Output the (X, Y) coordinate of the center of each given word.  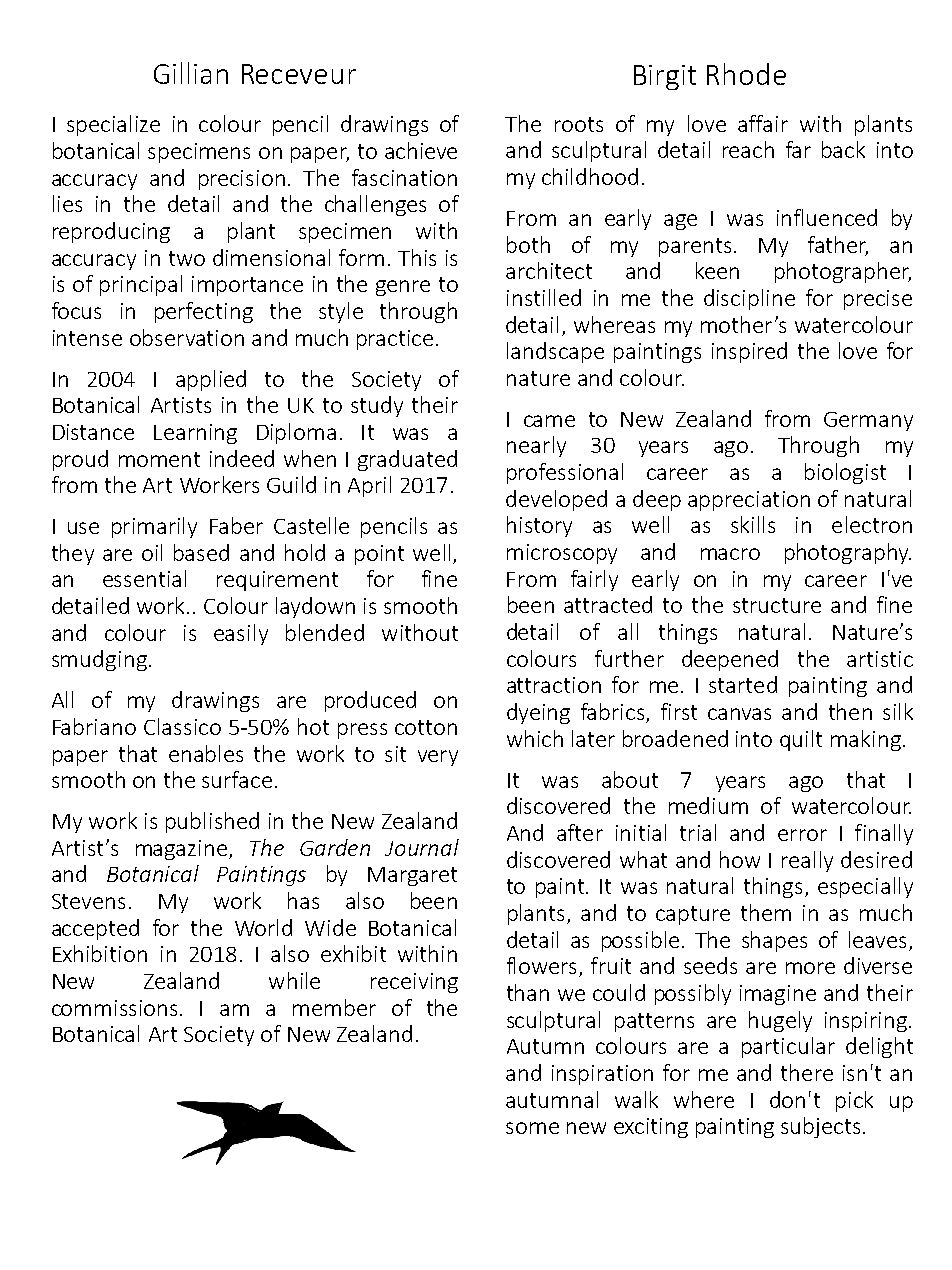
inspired (749, 352)
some (532, 1128)
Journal (422, 847)
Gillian (191, 73)
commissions (114, 1008)
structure (777, 605)
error (802, 835)
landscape (555, 352)
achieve (421, 150)
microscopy (562, 554)
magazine (181, 850)
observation (187, 337)
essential (144, 578)
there (807, 1072)
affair (763, 123)
